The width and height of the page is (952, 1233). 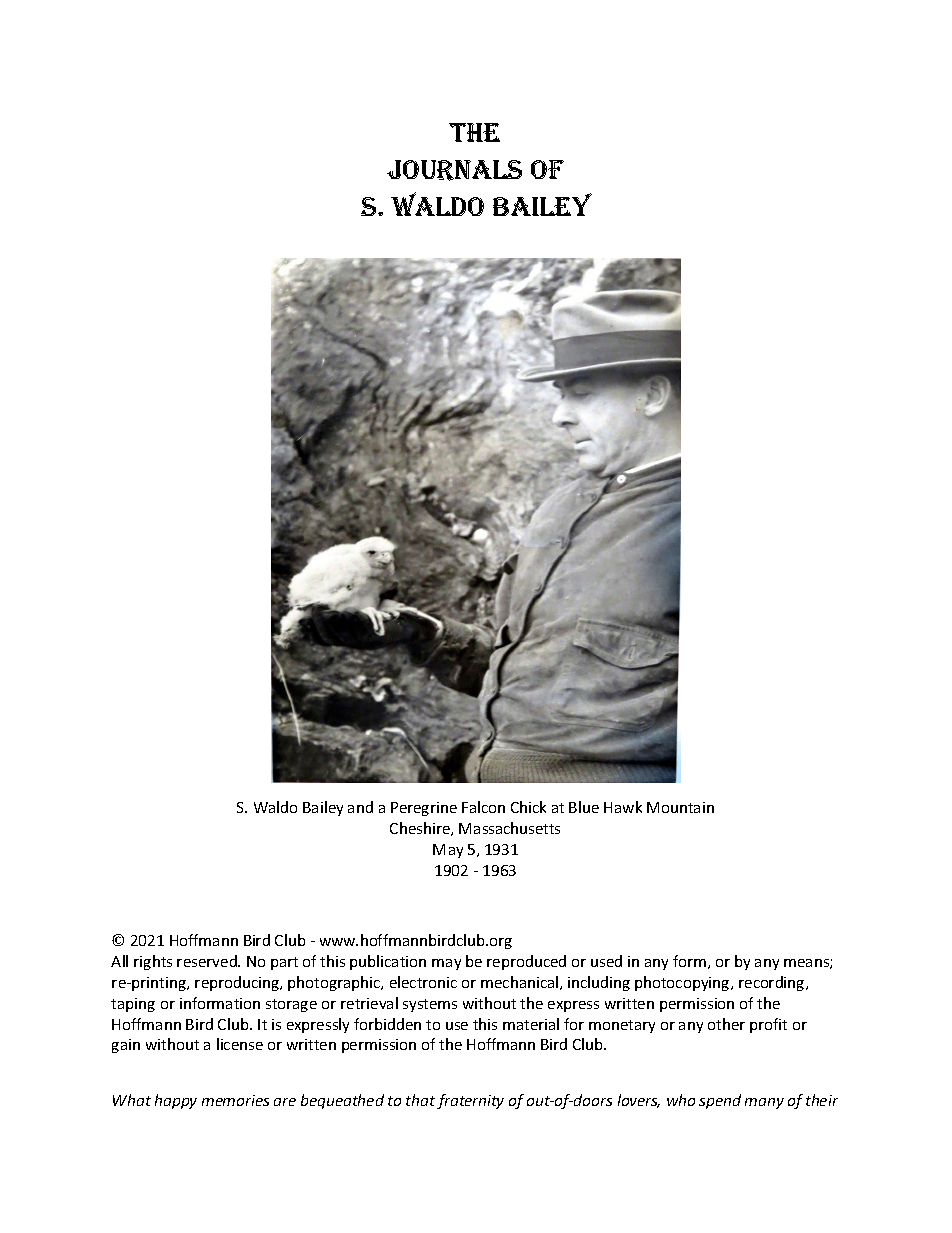 I want to click on Chick, so click(x=528, y=807).
